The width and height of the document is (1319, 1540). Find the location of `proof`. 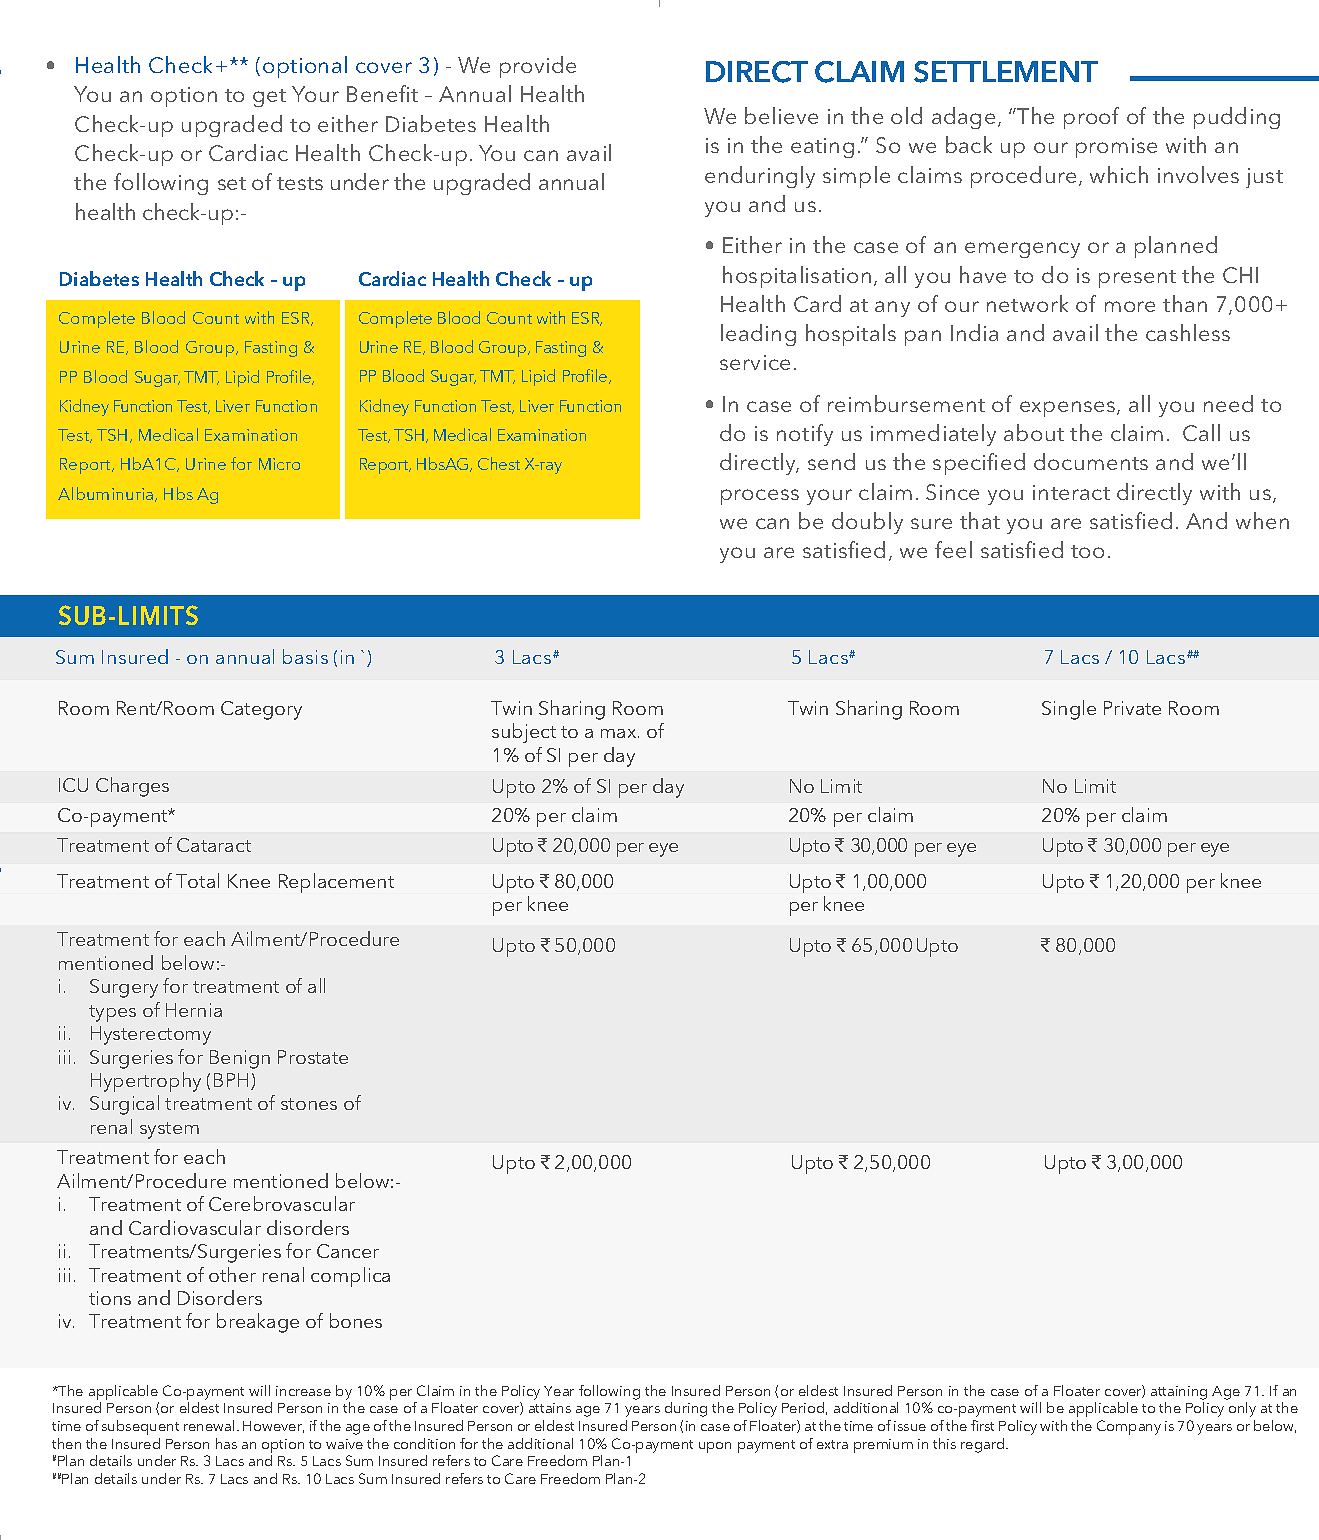

proof is located at coordinates (1091, 118).
